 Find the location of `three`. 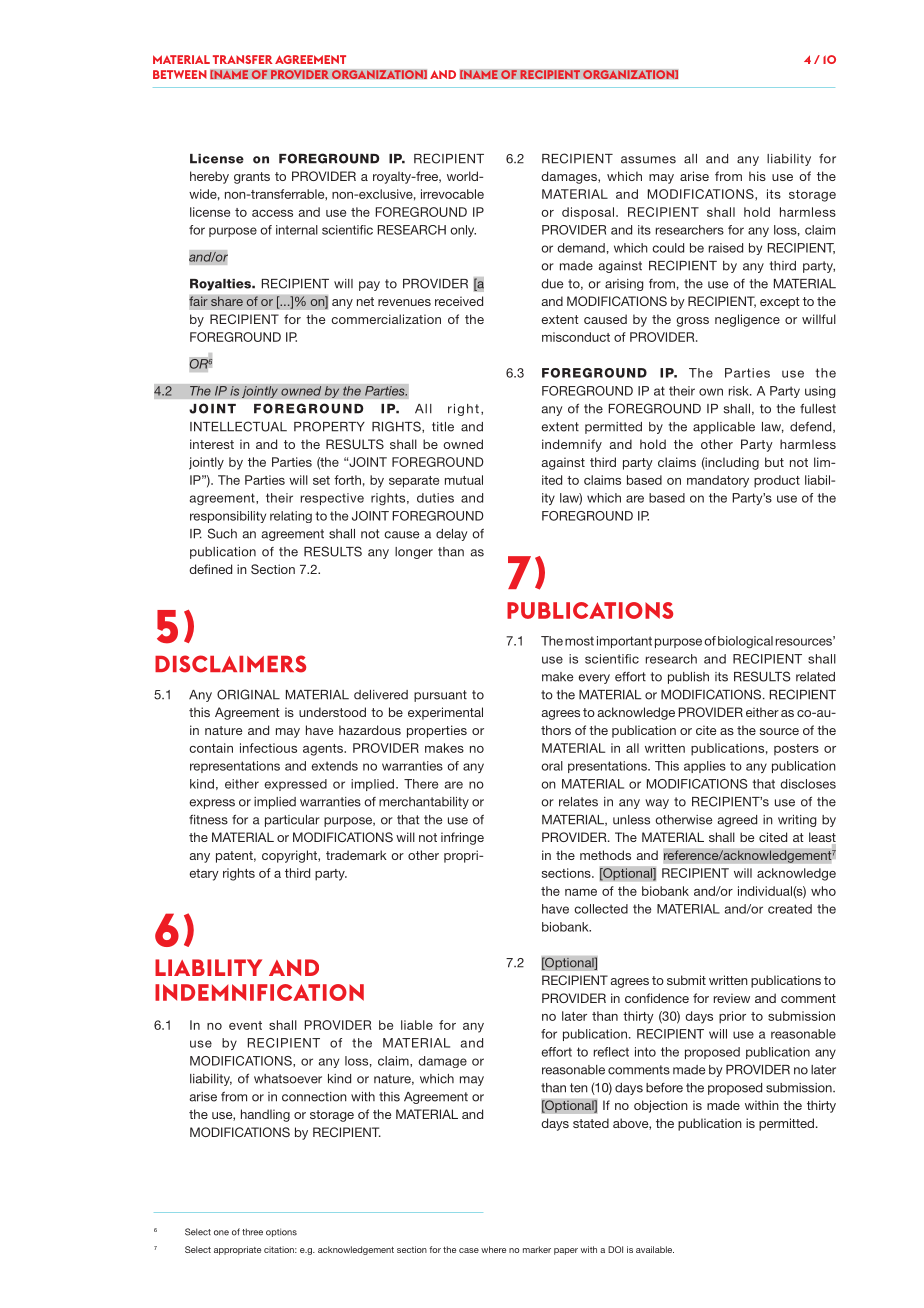

three is located at coordinates (252, 1232).
